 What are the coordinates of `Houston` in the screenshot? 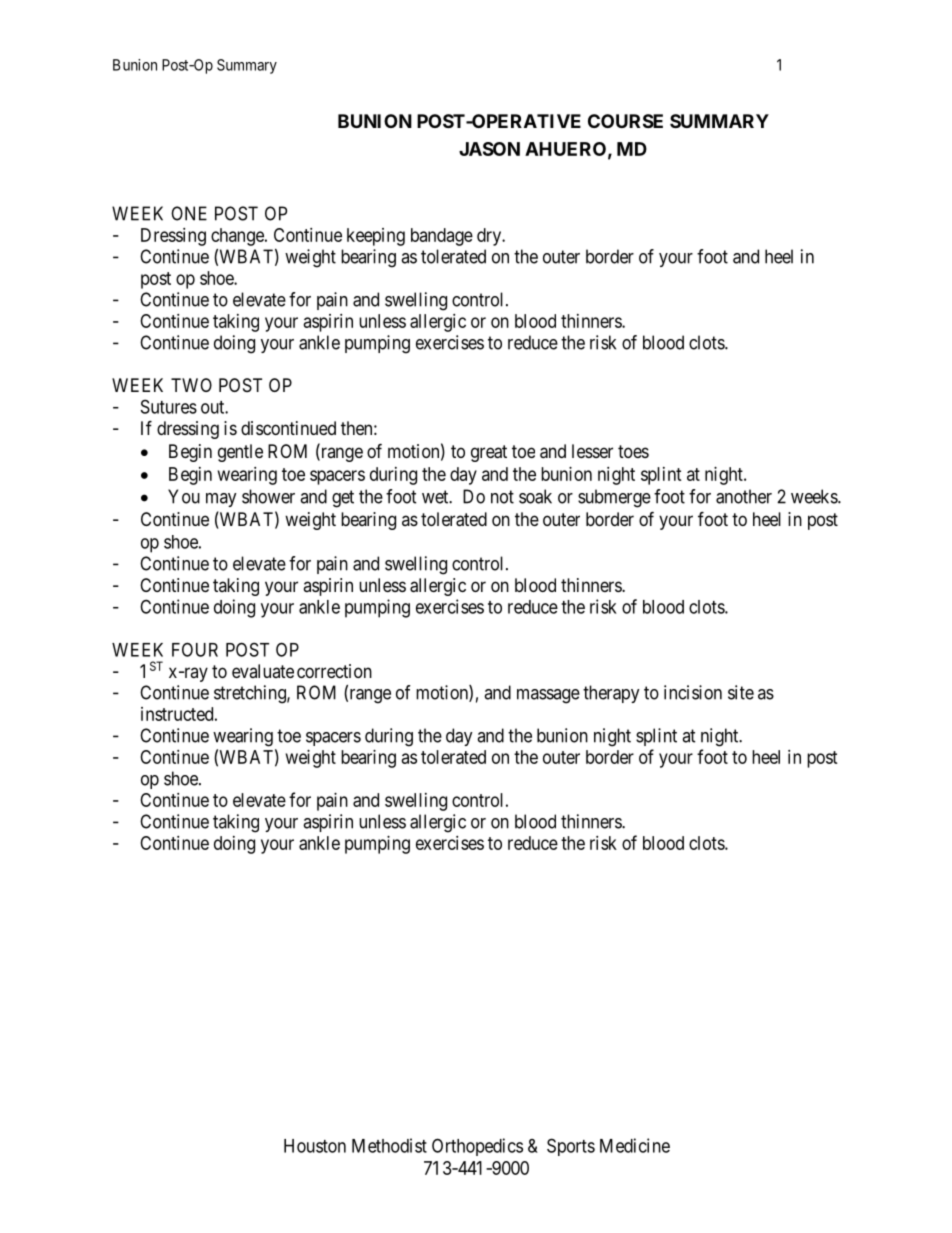 It's located at (315, 1146).
